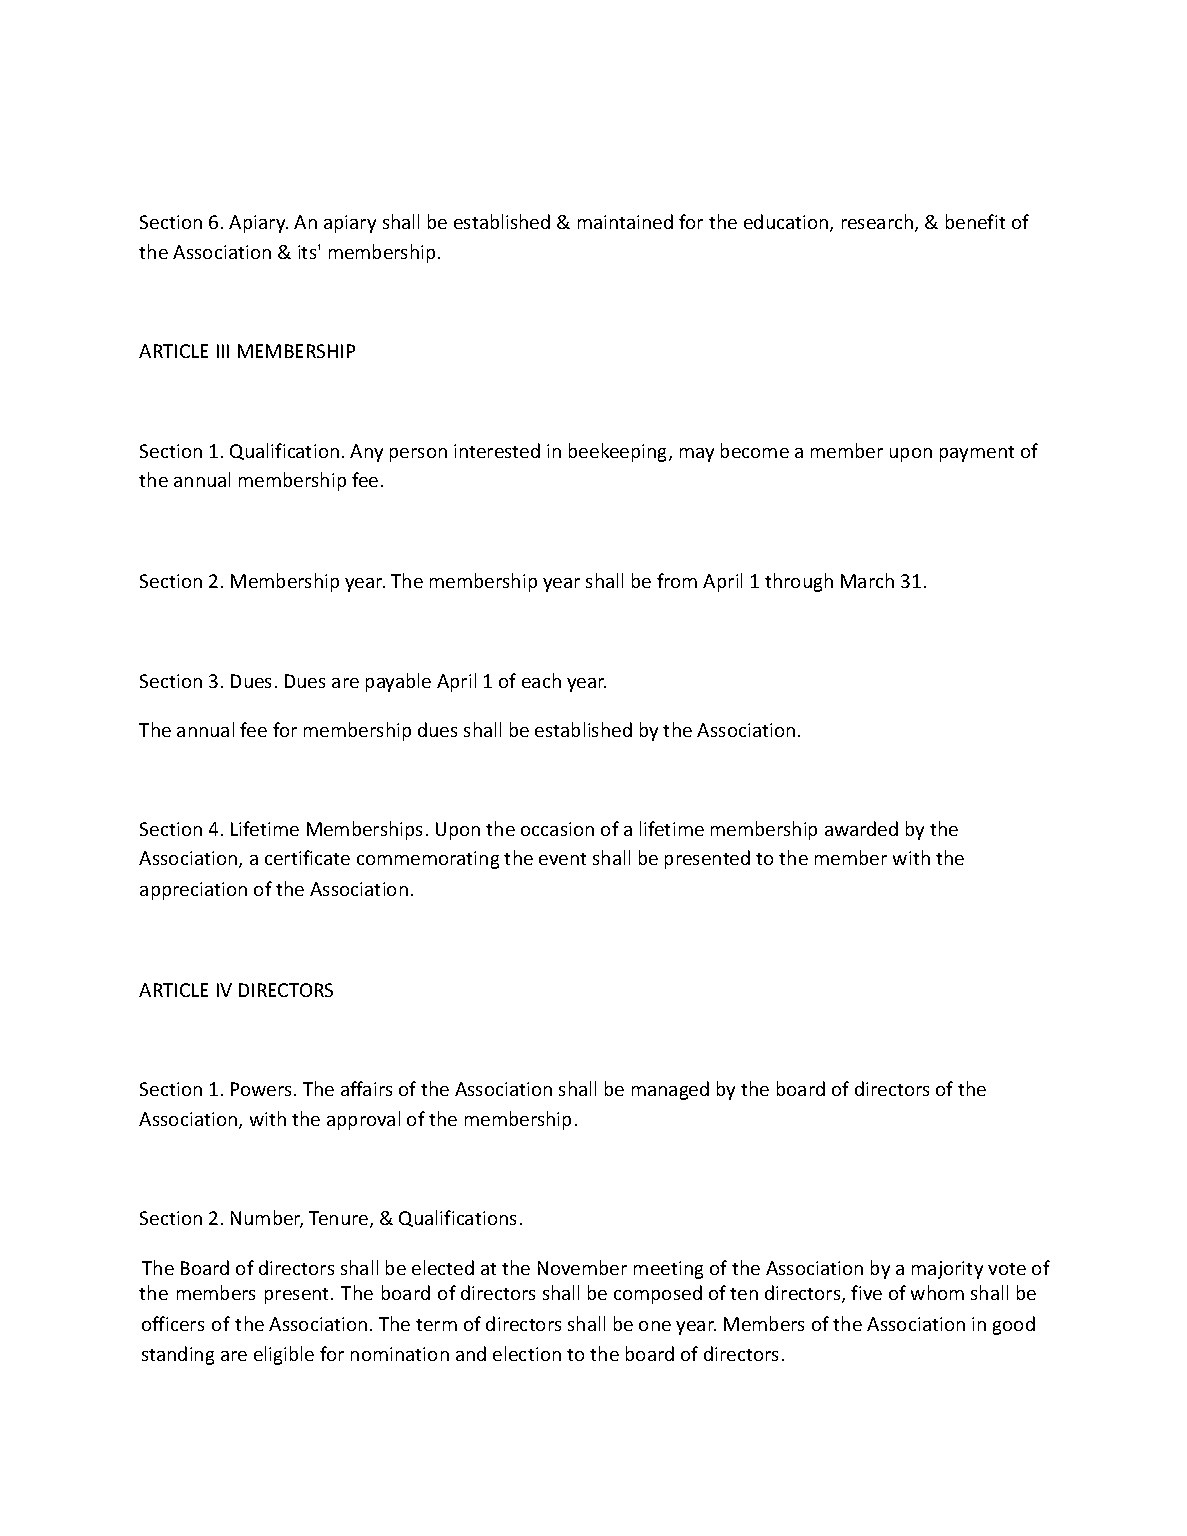 This document has height=1536, width=1187. Describe the element at coordinates (308, 252) in the document. I see `its` at that location.
